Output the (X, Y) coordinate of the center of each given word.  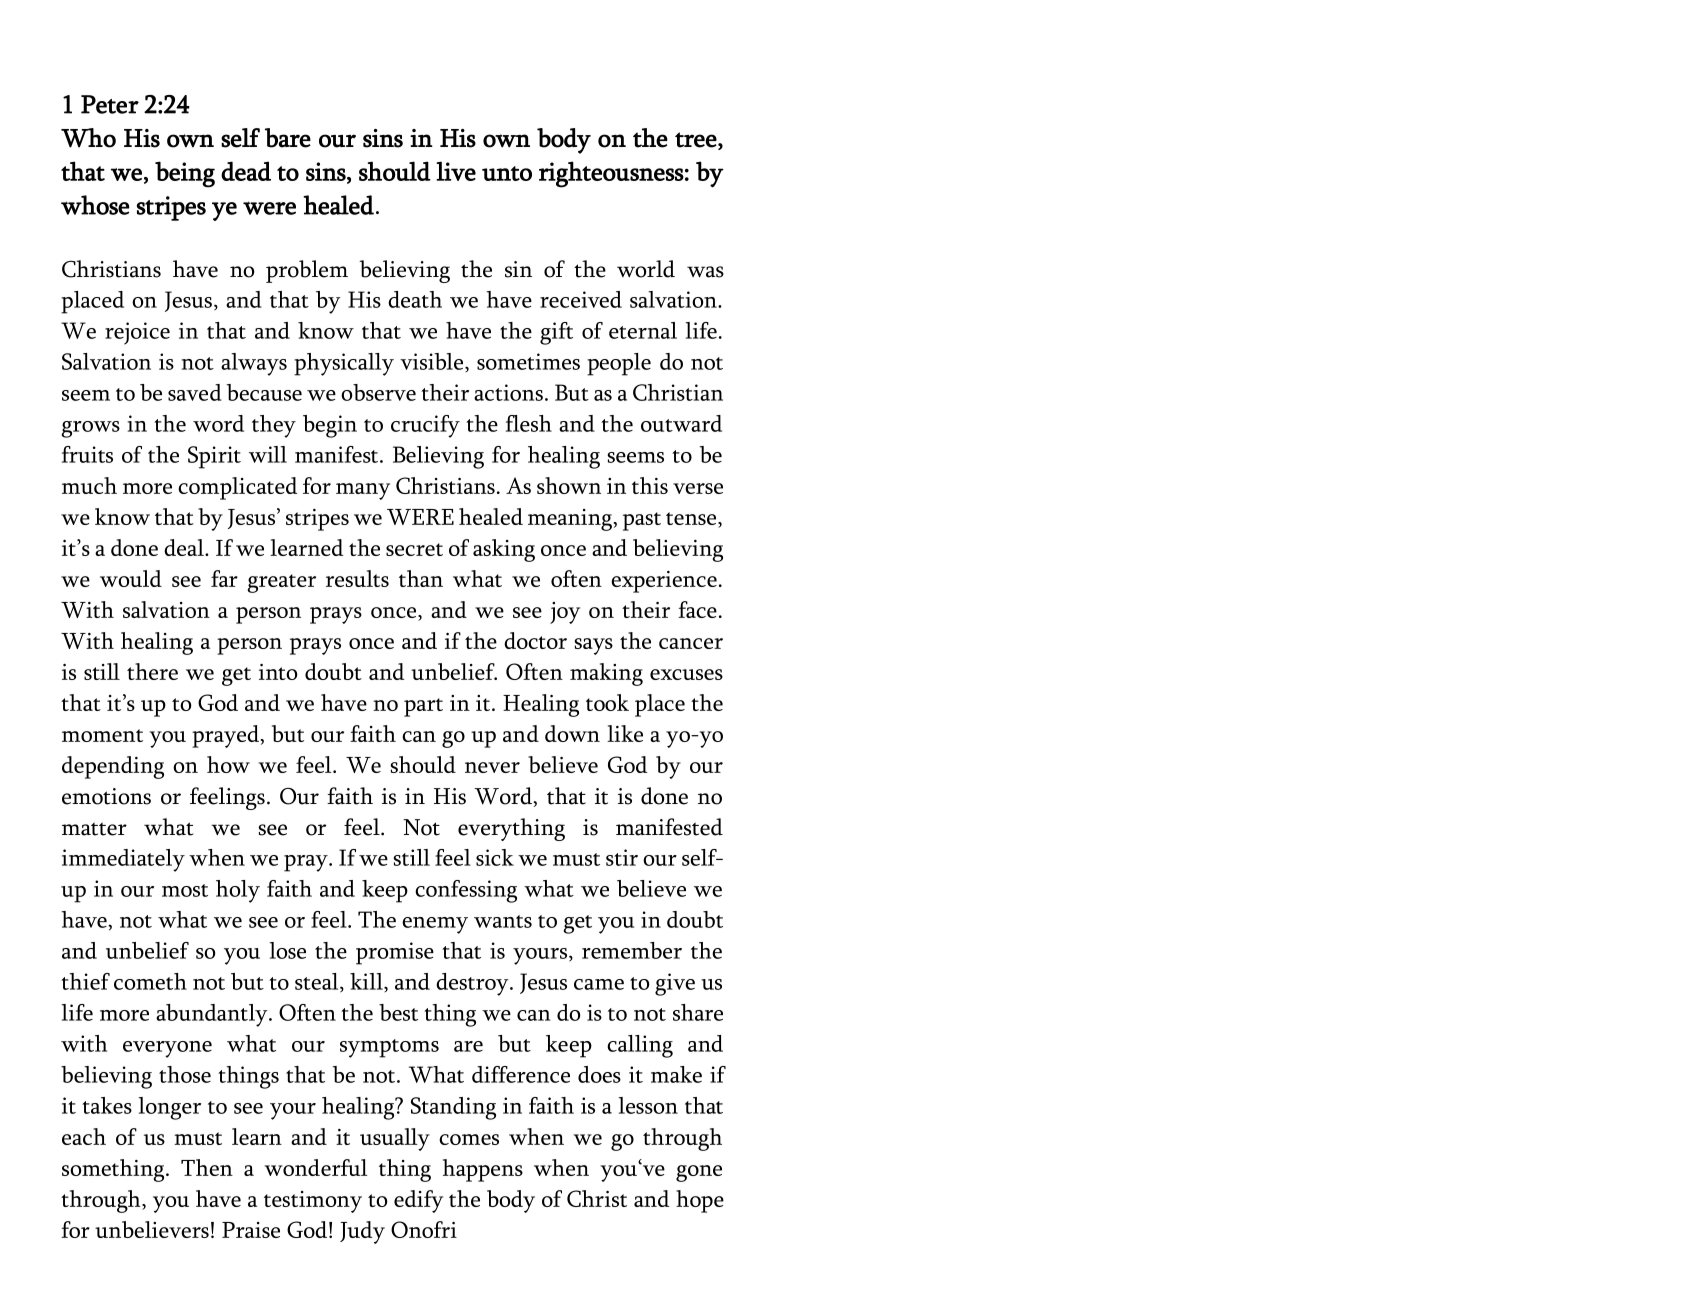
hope (700, 1201)
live (456, 171)
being (185, 174)
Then (207, 1167)
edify (418, 1201)
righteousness (611, 174)
